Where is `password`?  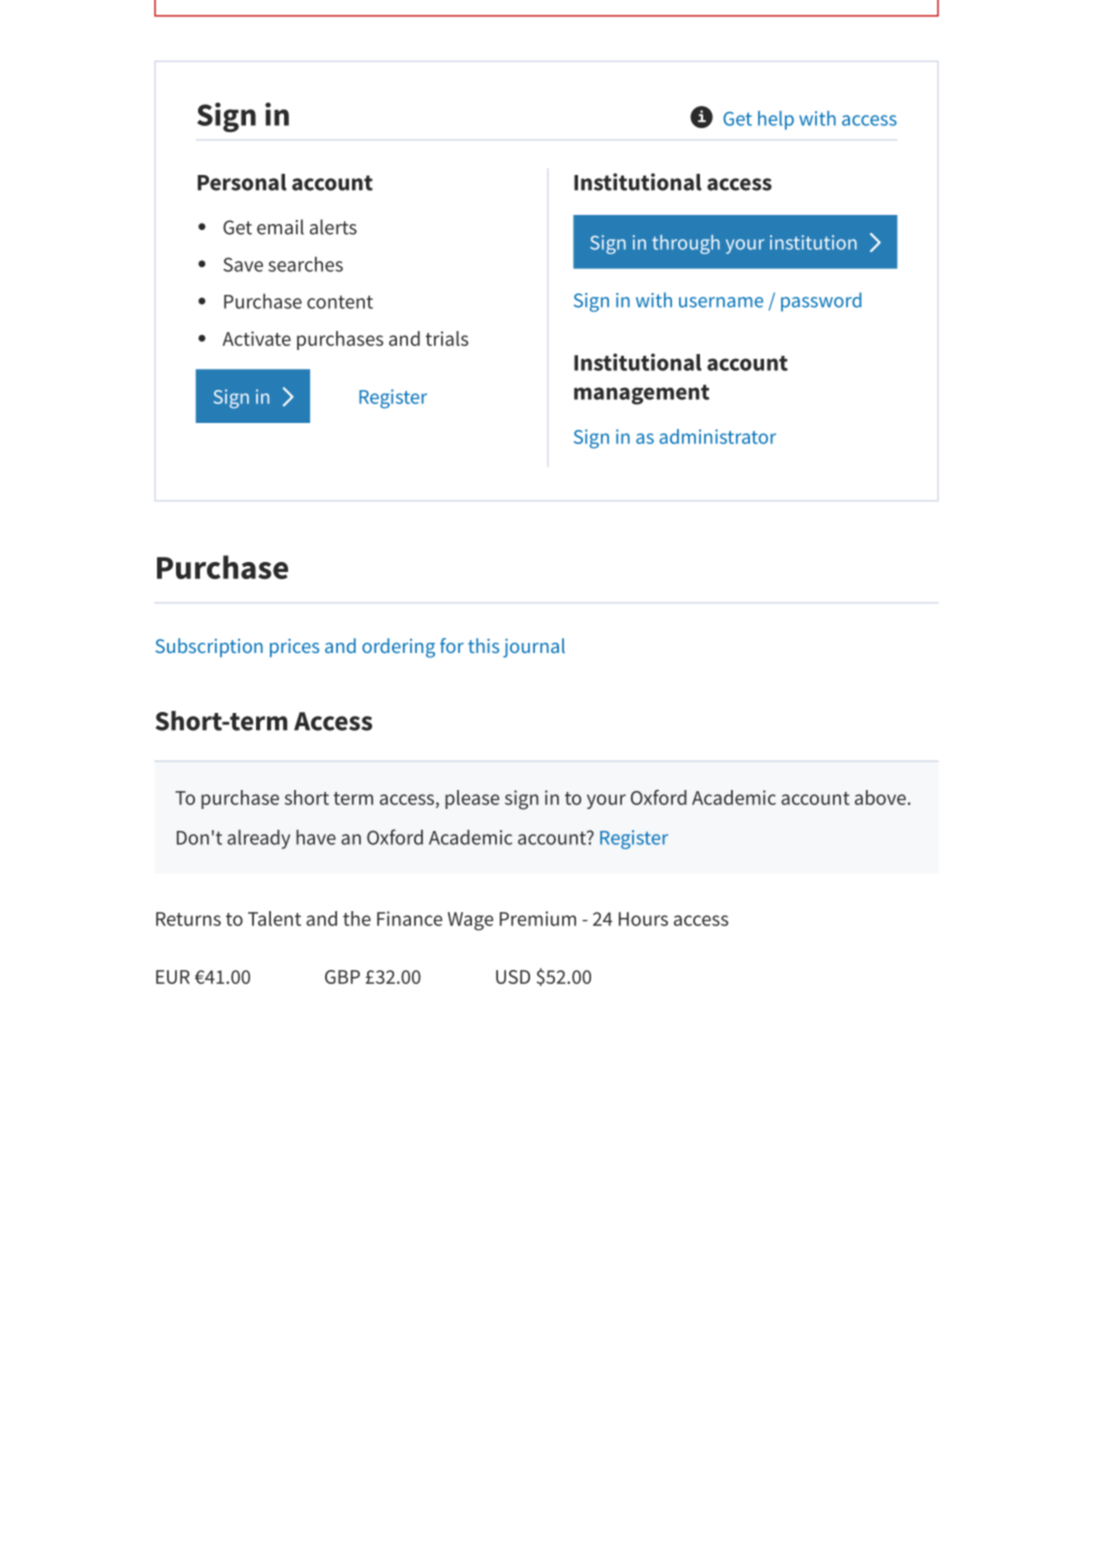
password is located at coordinates (821, 302).
